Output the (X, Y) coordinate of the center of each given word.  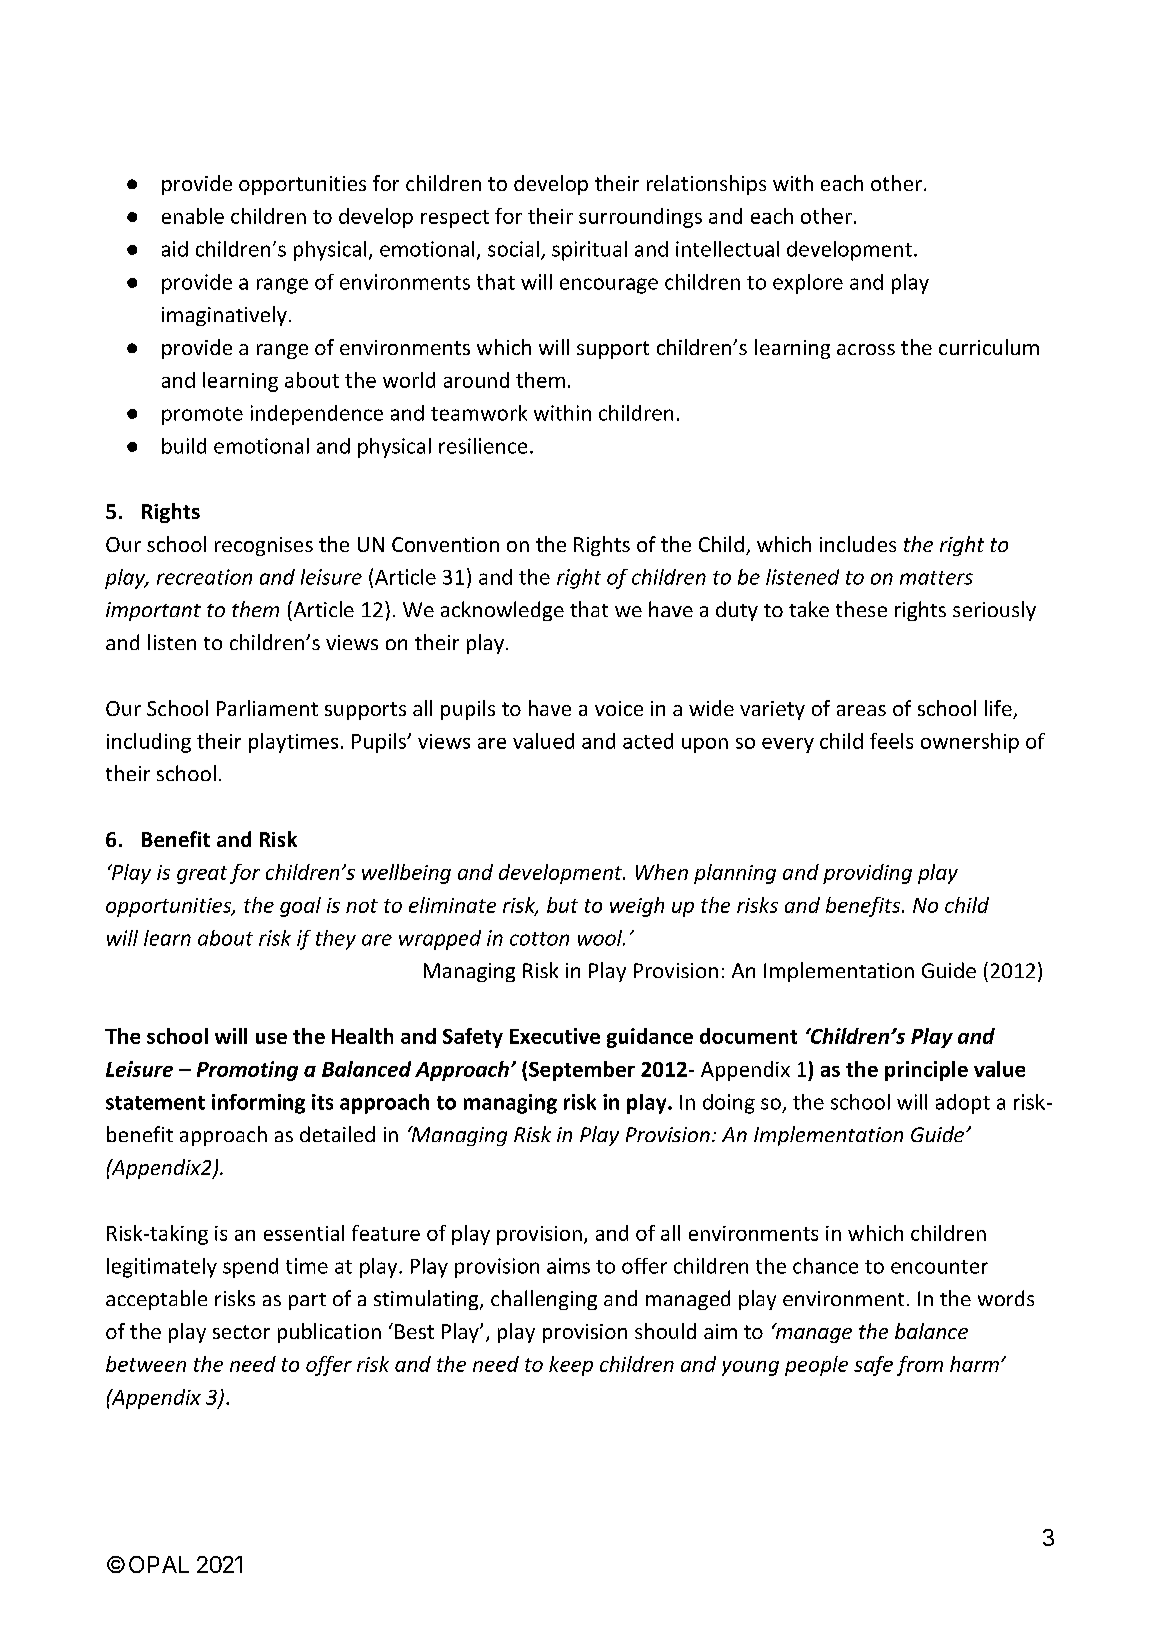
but (562, 905)
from (920, 1366)
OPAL (159, 1564)
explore (808, 284)
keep (571, 1366)
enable (193, 216)
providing (867, 874)
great (202, 875)
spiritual (589, 251)
